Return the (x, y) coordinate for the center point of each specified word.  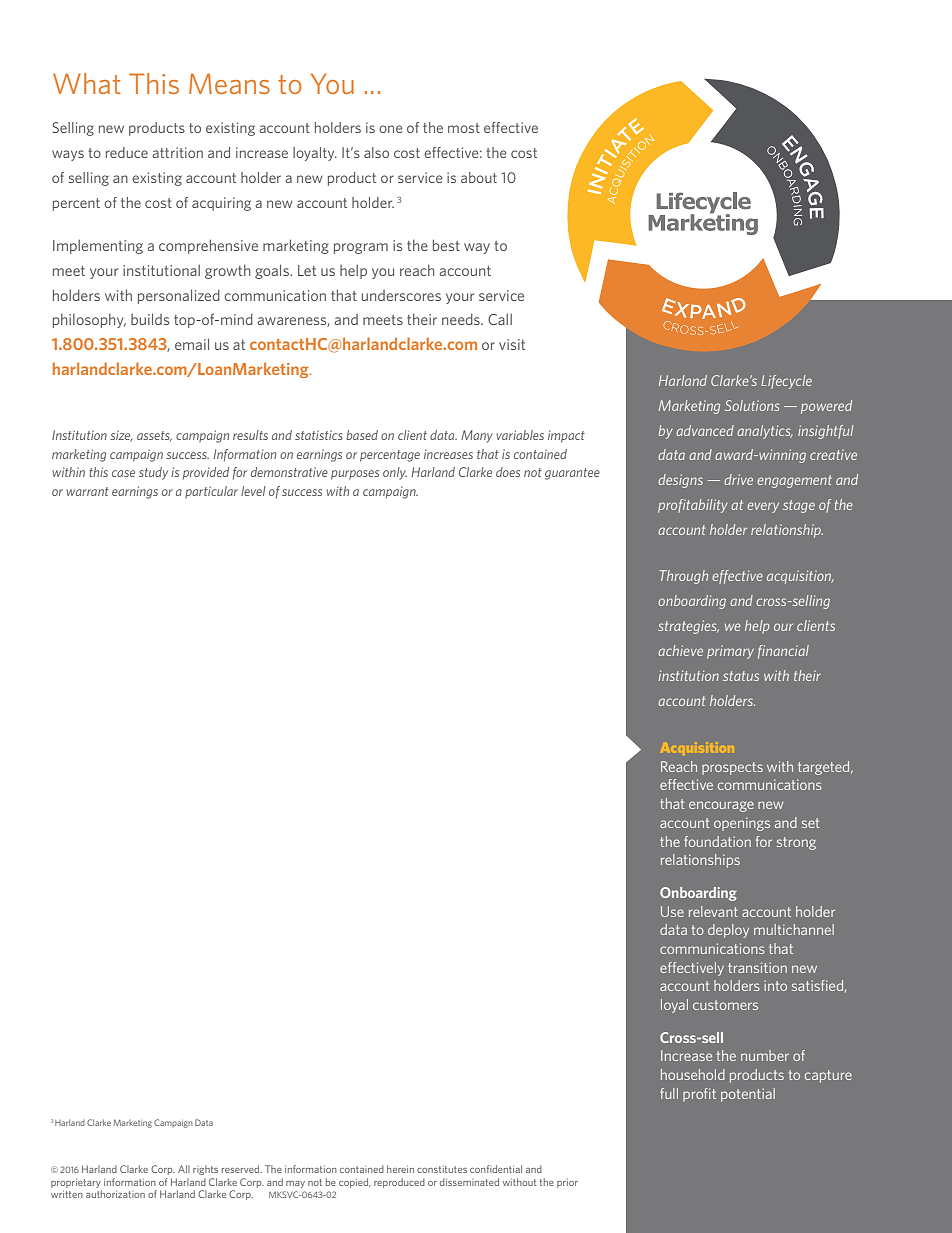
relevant (713, 911)
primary (730, 652)
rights (205, 1170)
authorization (115, 1194)
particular (211, 492)
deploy (728, 931)
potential (748, 1095)
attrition (177, 152)
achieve (680, 650)
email (192, 344)
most (464, 128)
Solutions (752, 405)
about (479, 177)
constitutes (442, 1169)
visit (512, 344)
